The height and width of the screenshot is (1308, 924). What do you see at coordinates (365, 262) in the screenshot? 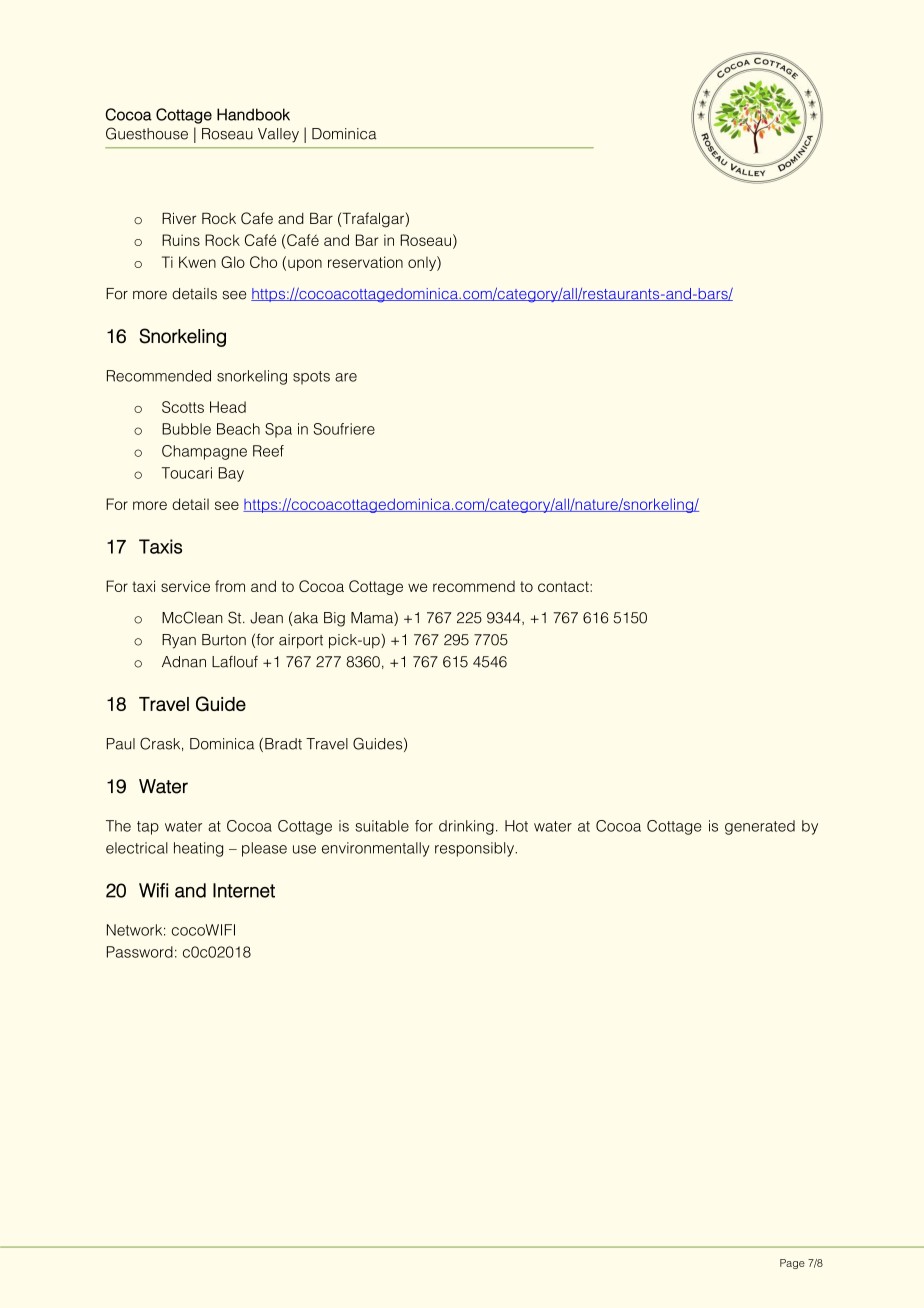
I see `reservation` at bounding box center [365, 262].
